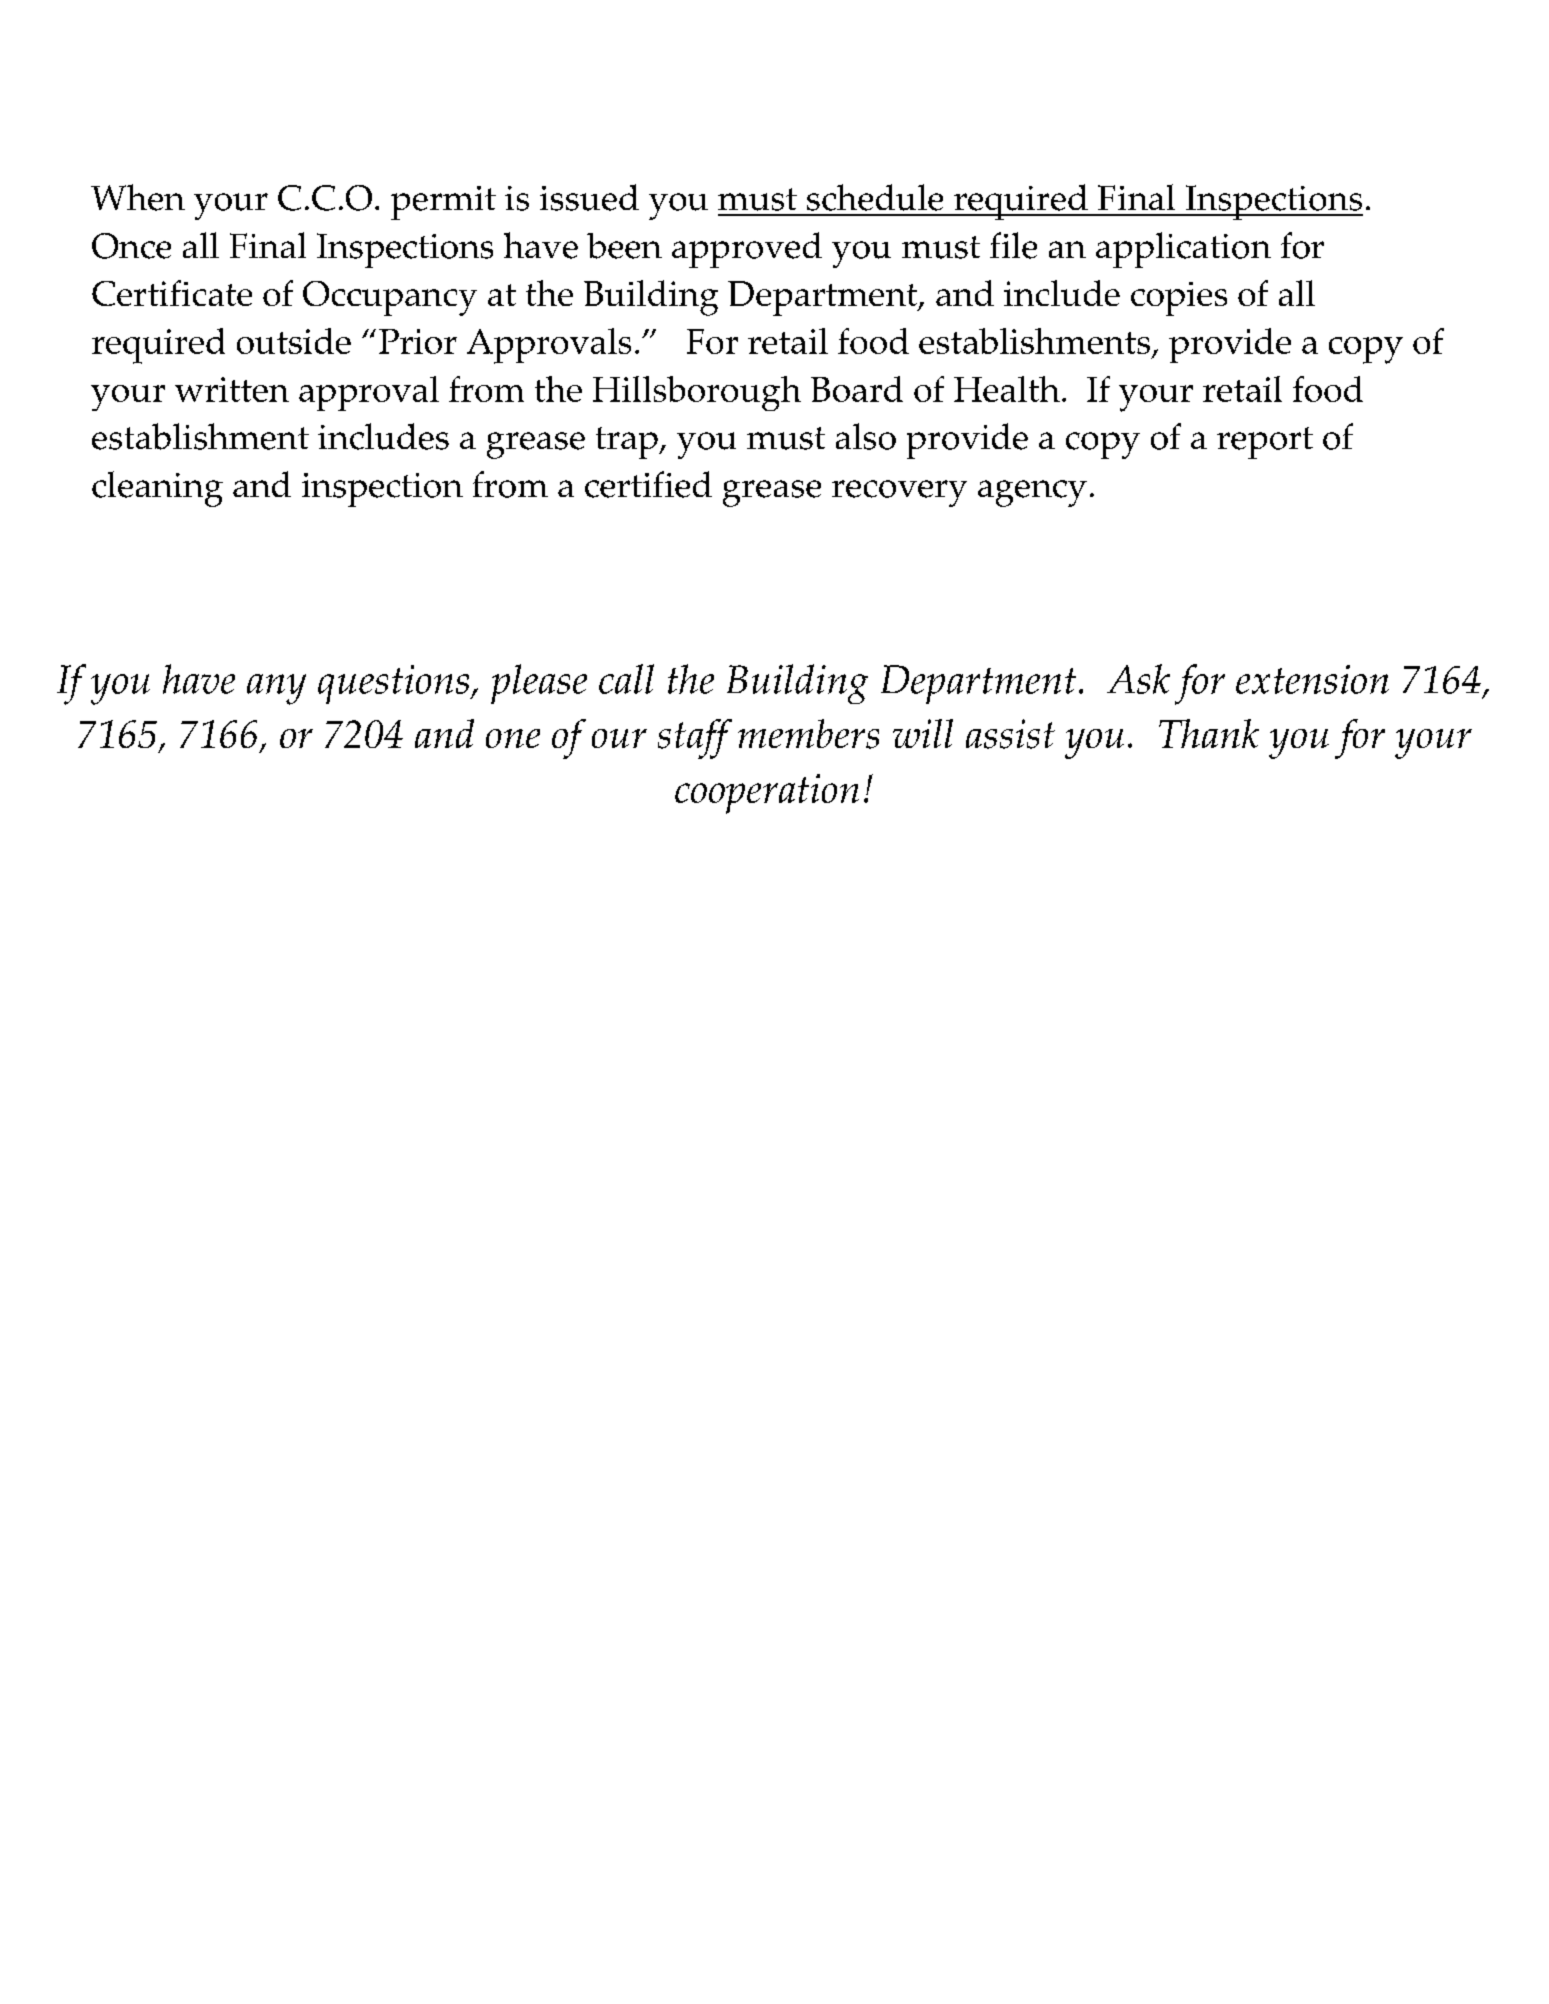 Image resolution: width=1549 pixels, height=2004 pixels. I want to click on one, so click(513, 738).
